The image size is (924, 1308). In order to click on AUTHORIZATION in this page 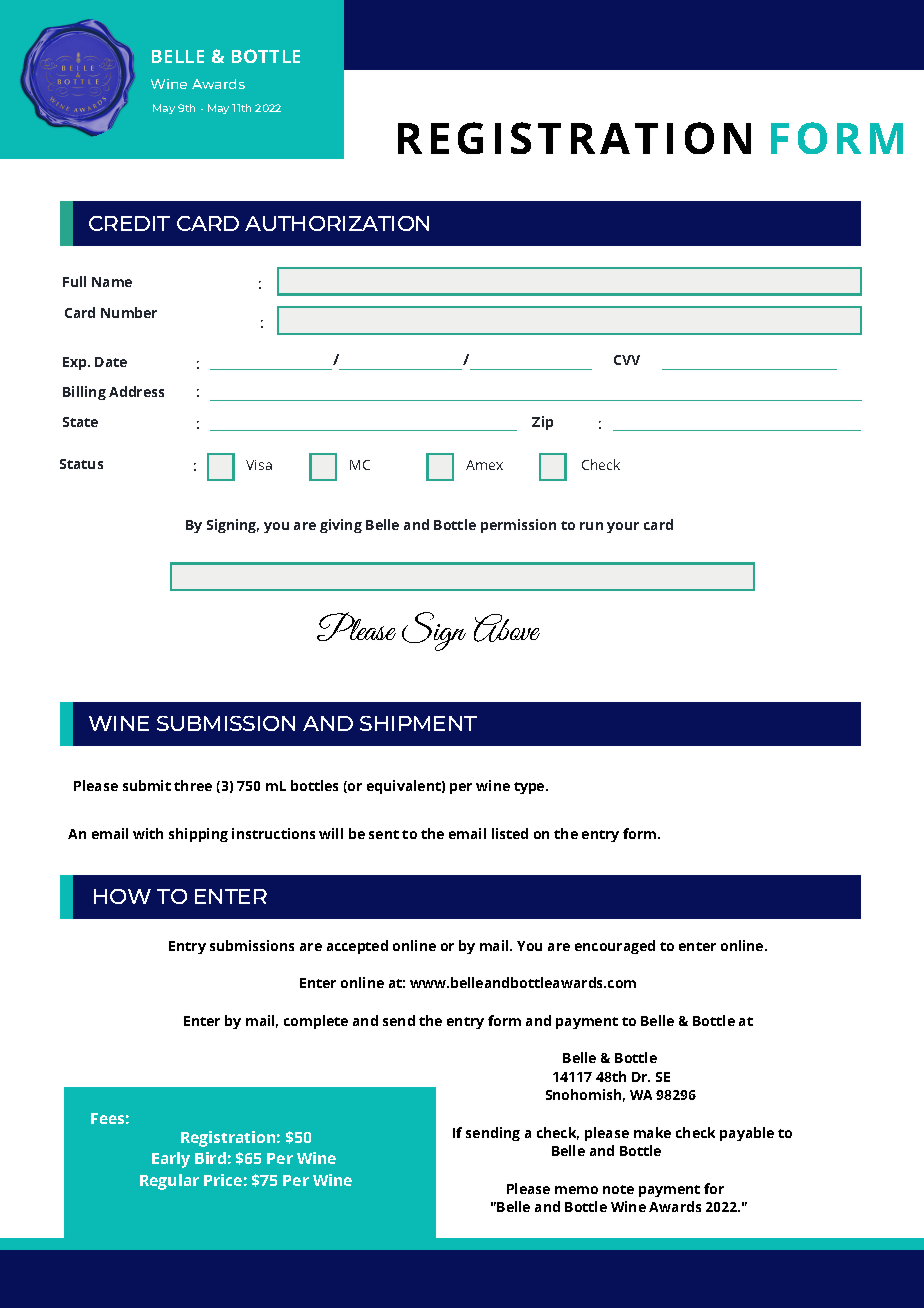, I will do `click(337, 223)`.
